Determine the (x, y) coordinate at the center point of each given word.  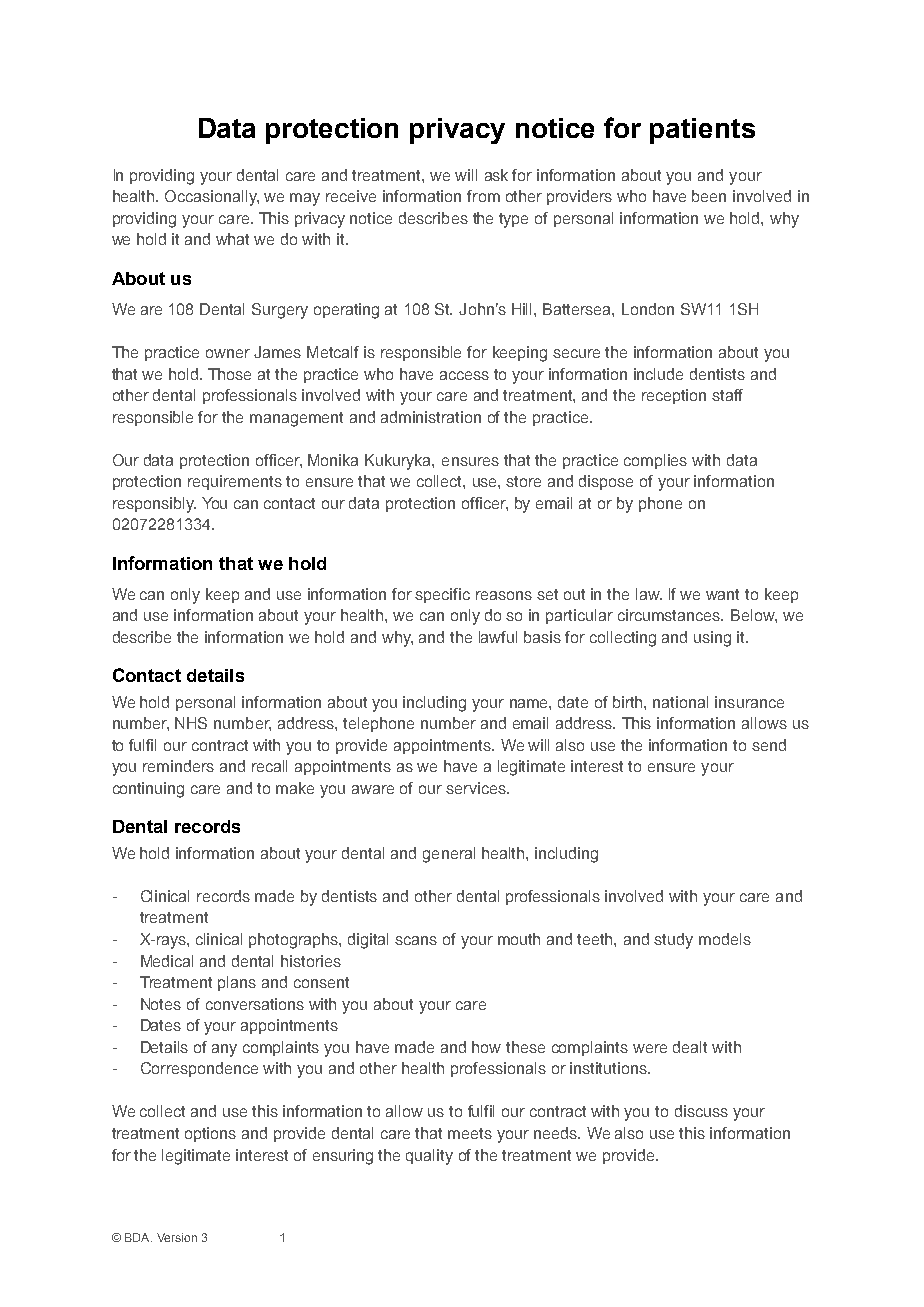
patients (702, 131)
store (523, 481)
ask (496, 175)
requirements (235, 482)
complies (655, 461)
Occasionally (212, 198)
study (673, 941)
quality (429, 1157)
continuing (148, 790)
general (449, 855)
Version (177, 1237)
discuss (701, 1111)
